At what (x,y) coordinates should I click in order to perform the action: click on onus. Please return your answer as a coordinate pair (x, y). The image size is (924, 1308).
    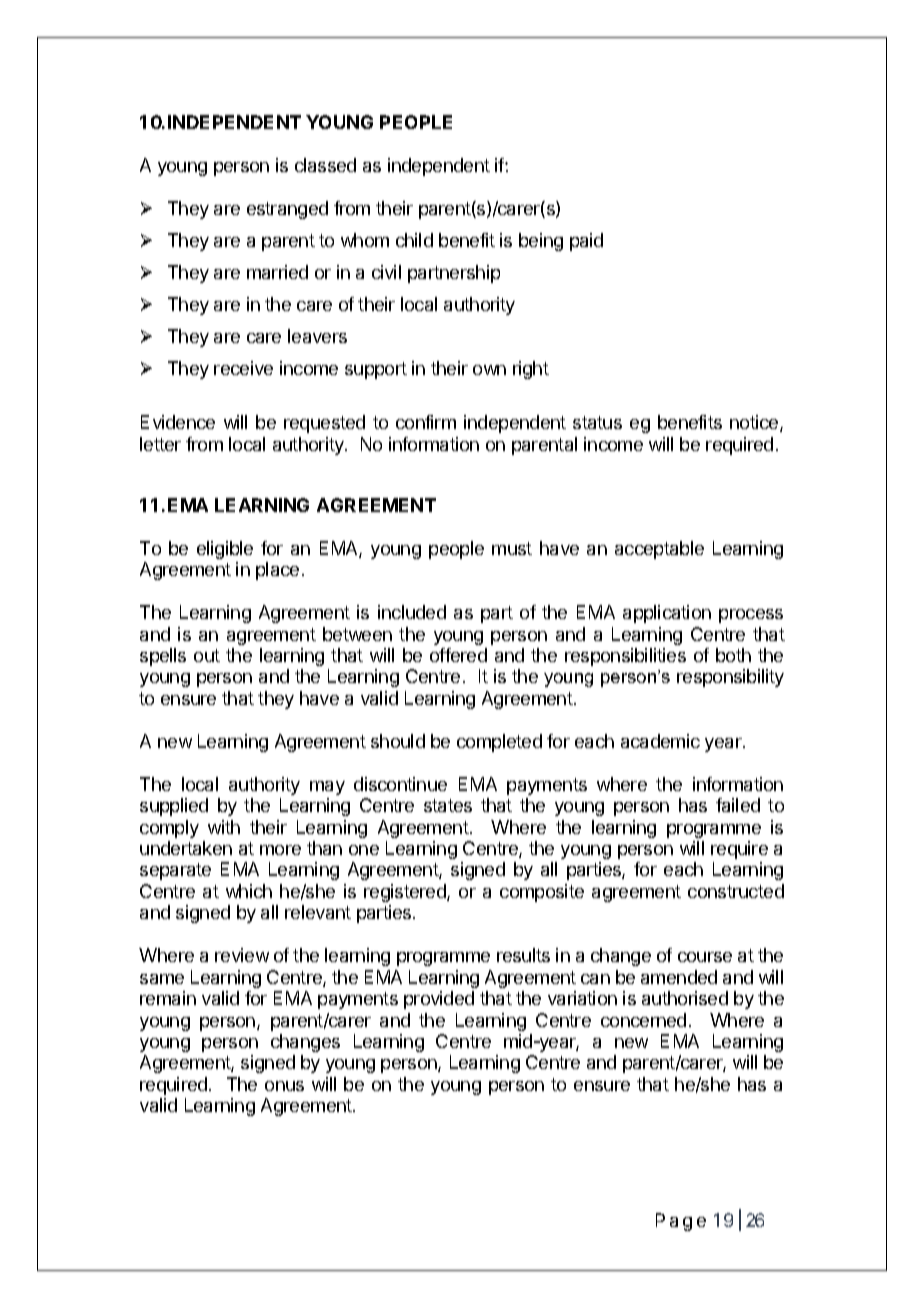
    Looking at the image, I should click on (284, 1086).
